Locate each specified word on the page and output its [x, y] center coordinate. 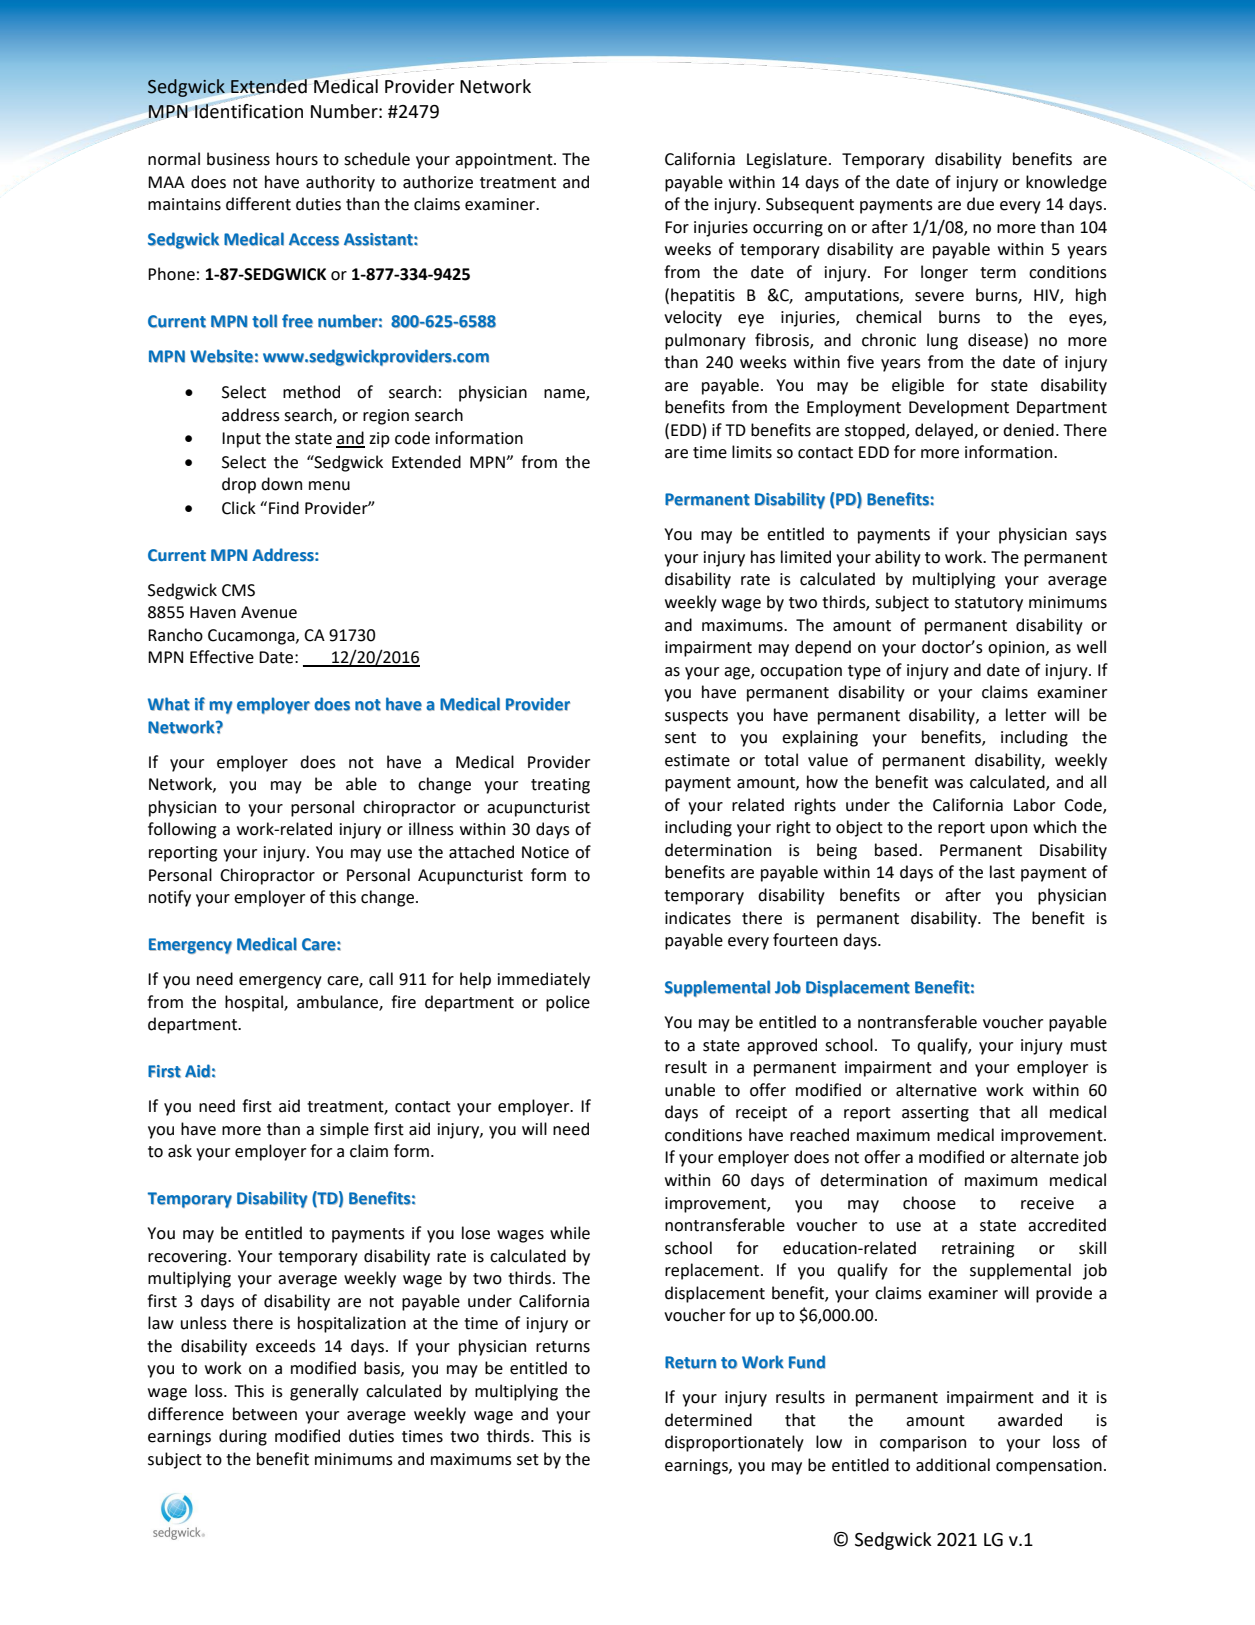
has [763, 557]
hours [297, 159]
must [1089, 1046]
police [568, 1003]
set [528, 1460]
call [381, 979]
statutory [989, 604]
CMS [238, 590]
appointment [505, 161]
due [980, 204]
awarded [1030, 1420]
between [265, 1414]
